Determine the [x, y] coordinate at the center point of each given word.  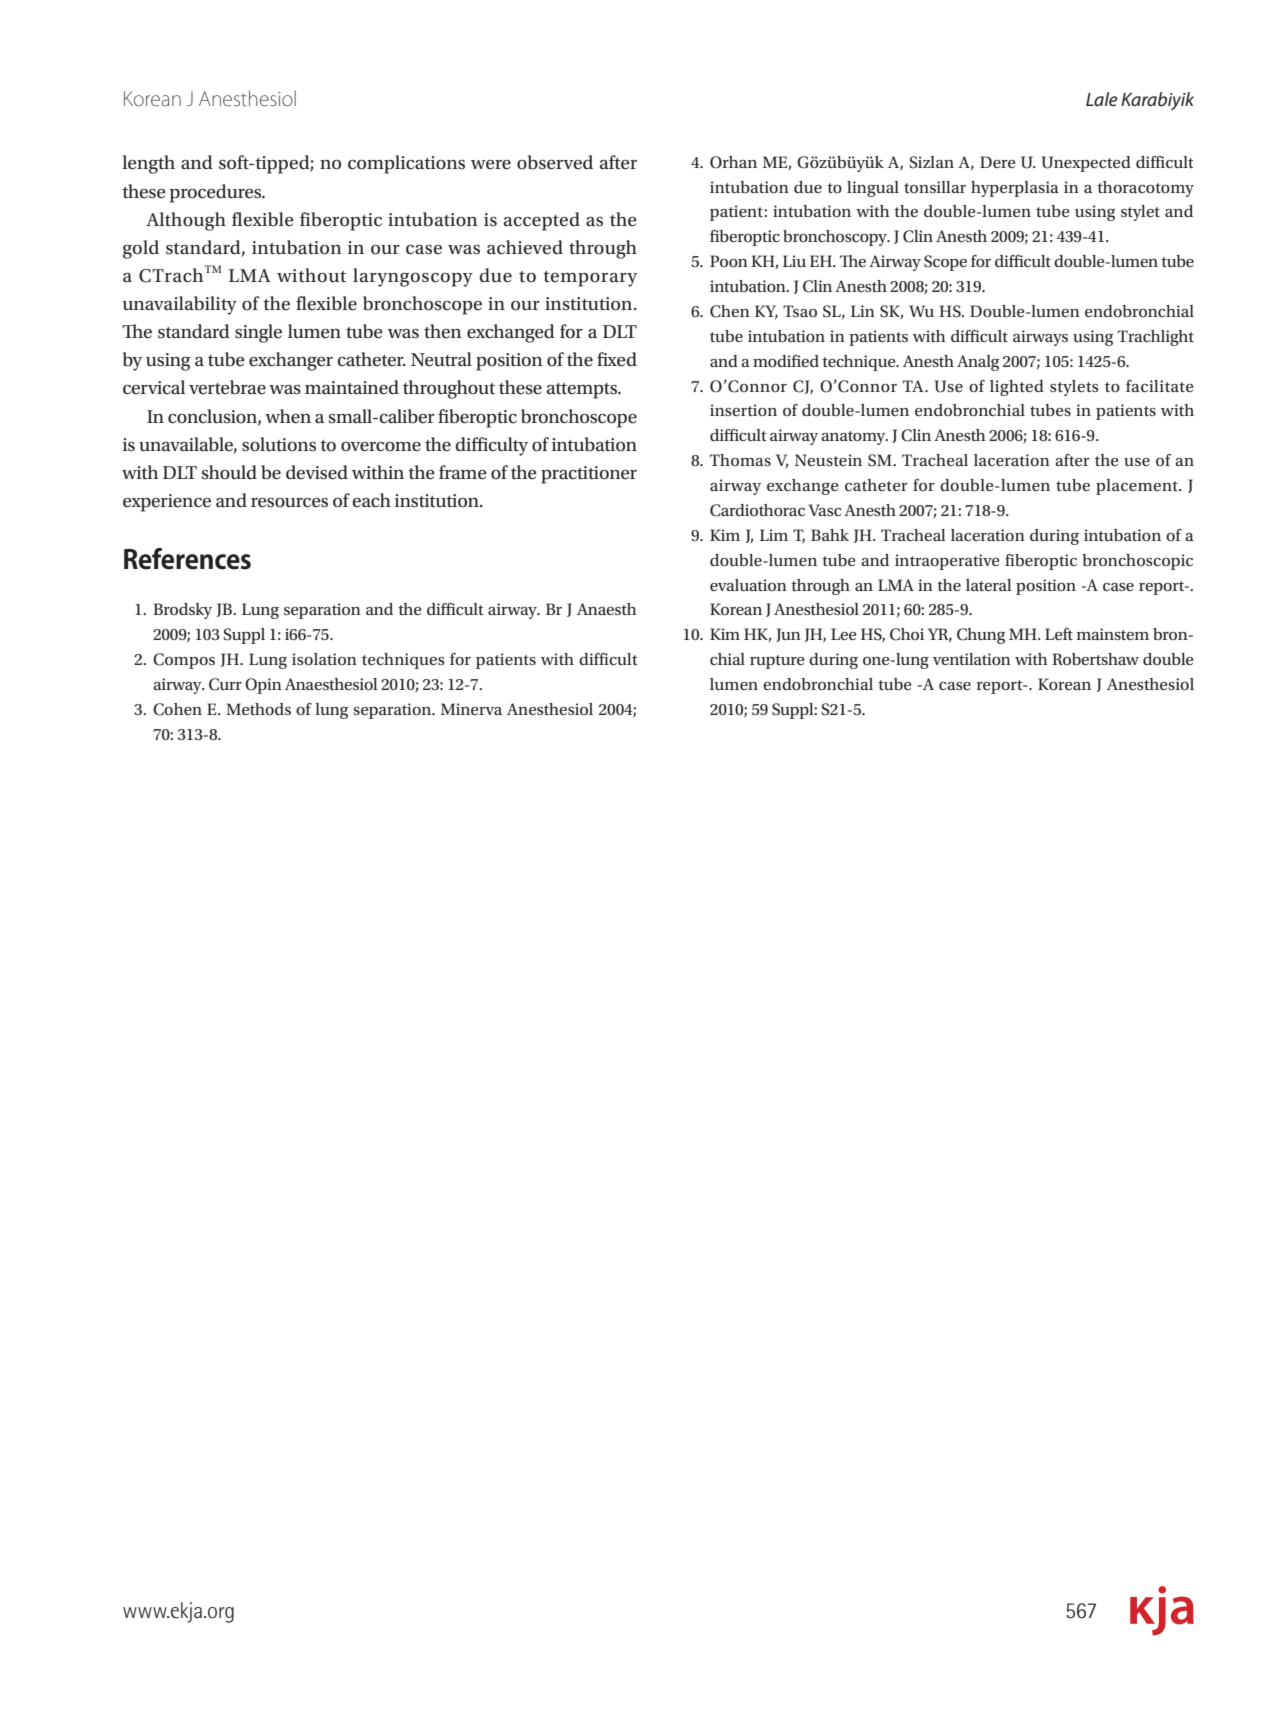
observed [555, 162]
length [148, 164]
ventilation [972, 659]
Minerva [471, 709]
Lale [1102, 99]
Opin [263, 686]
